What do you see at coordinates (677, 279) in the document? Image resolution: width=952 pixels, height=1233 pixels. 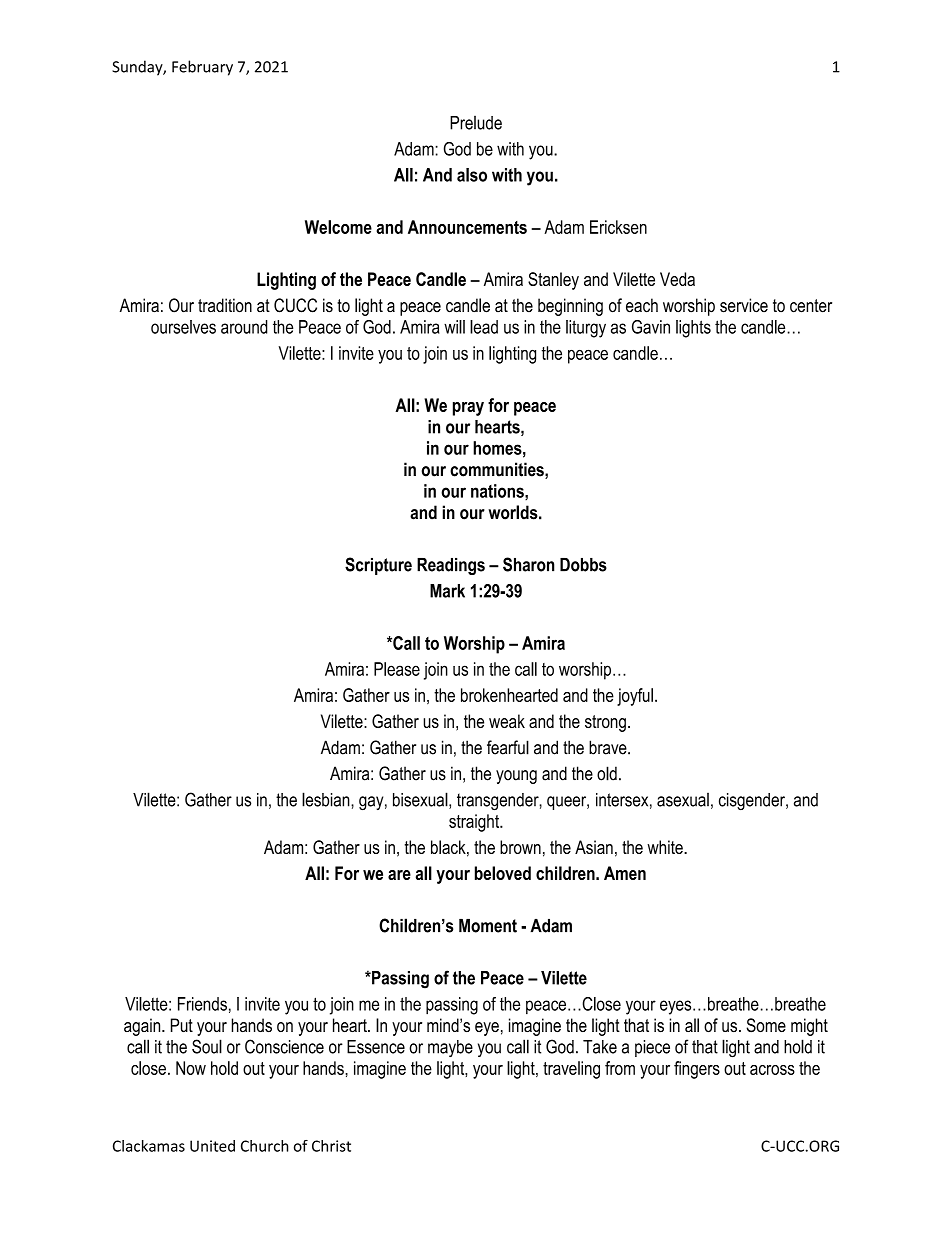 I see `Veda` at bounding box center [677, 279].
